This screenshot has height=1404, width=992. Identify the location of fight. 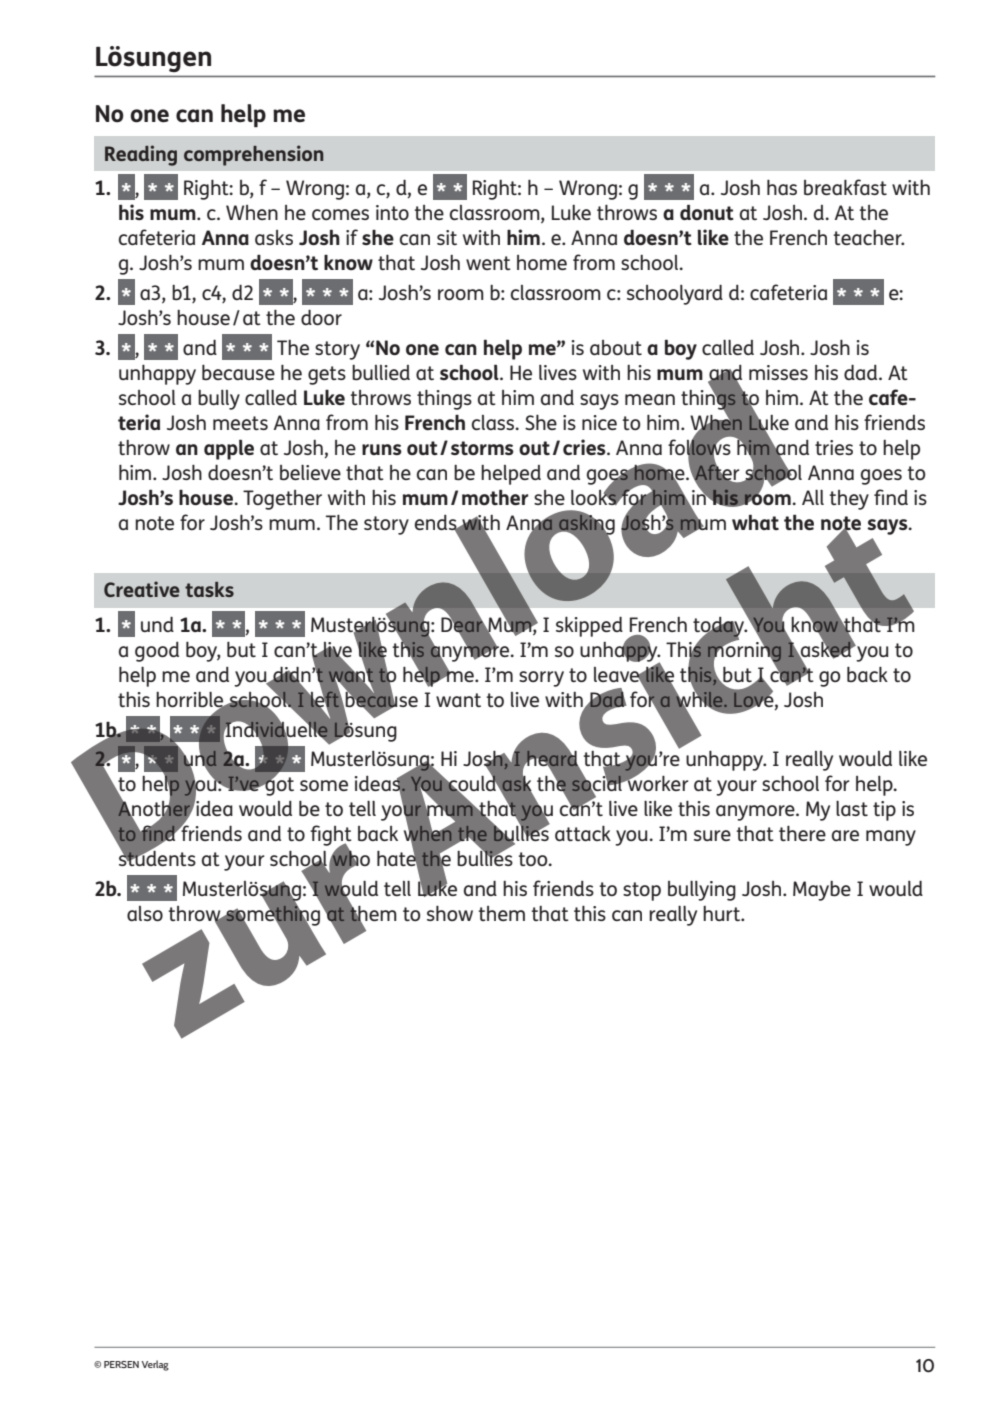
(331, 837).
